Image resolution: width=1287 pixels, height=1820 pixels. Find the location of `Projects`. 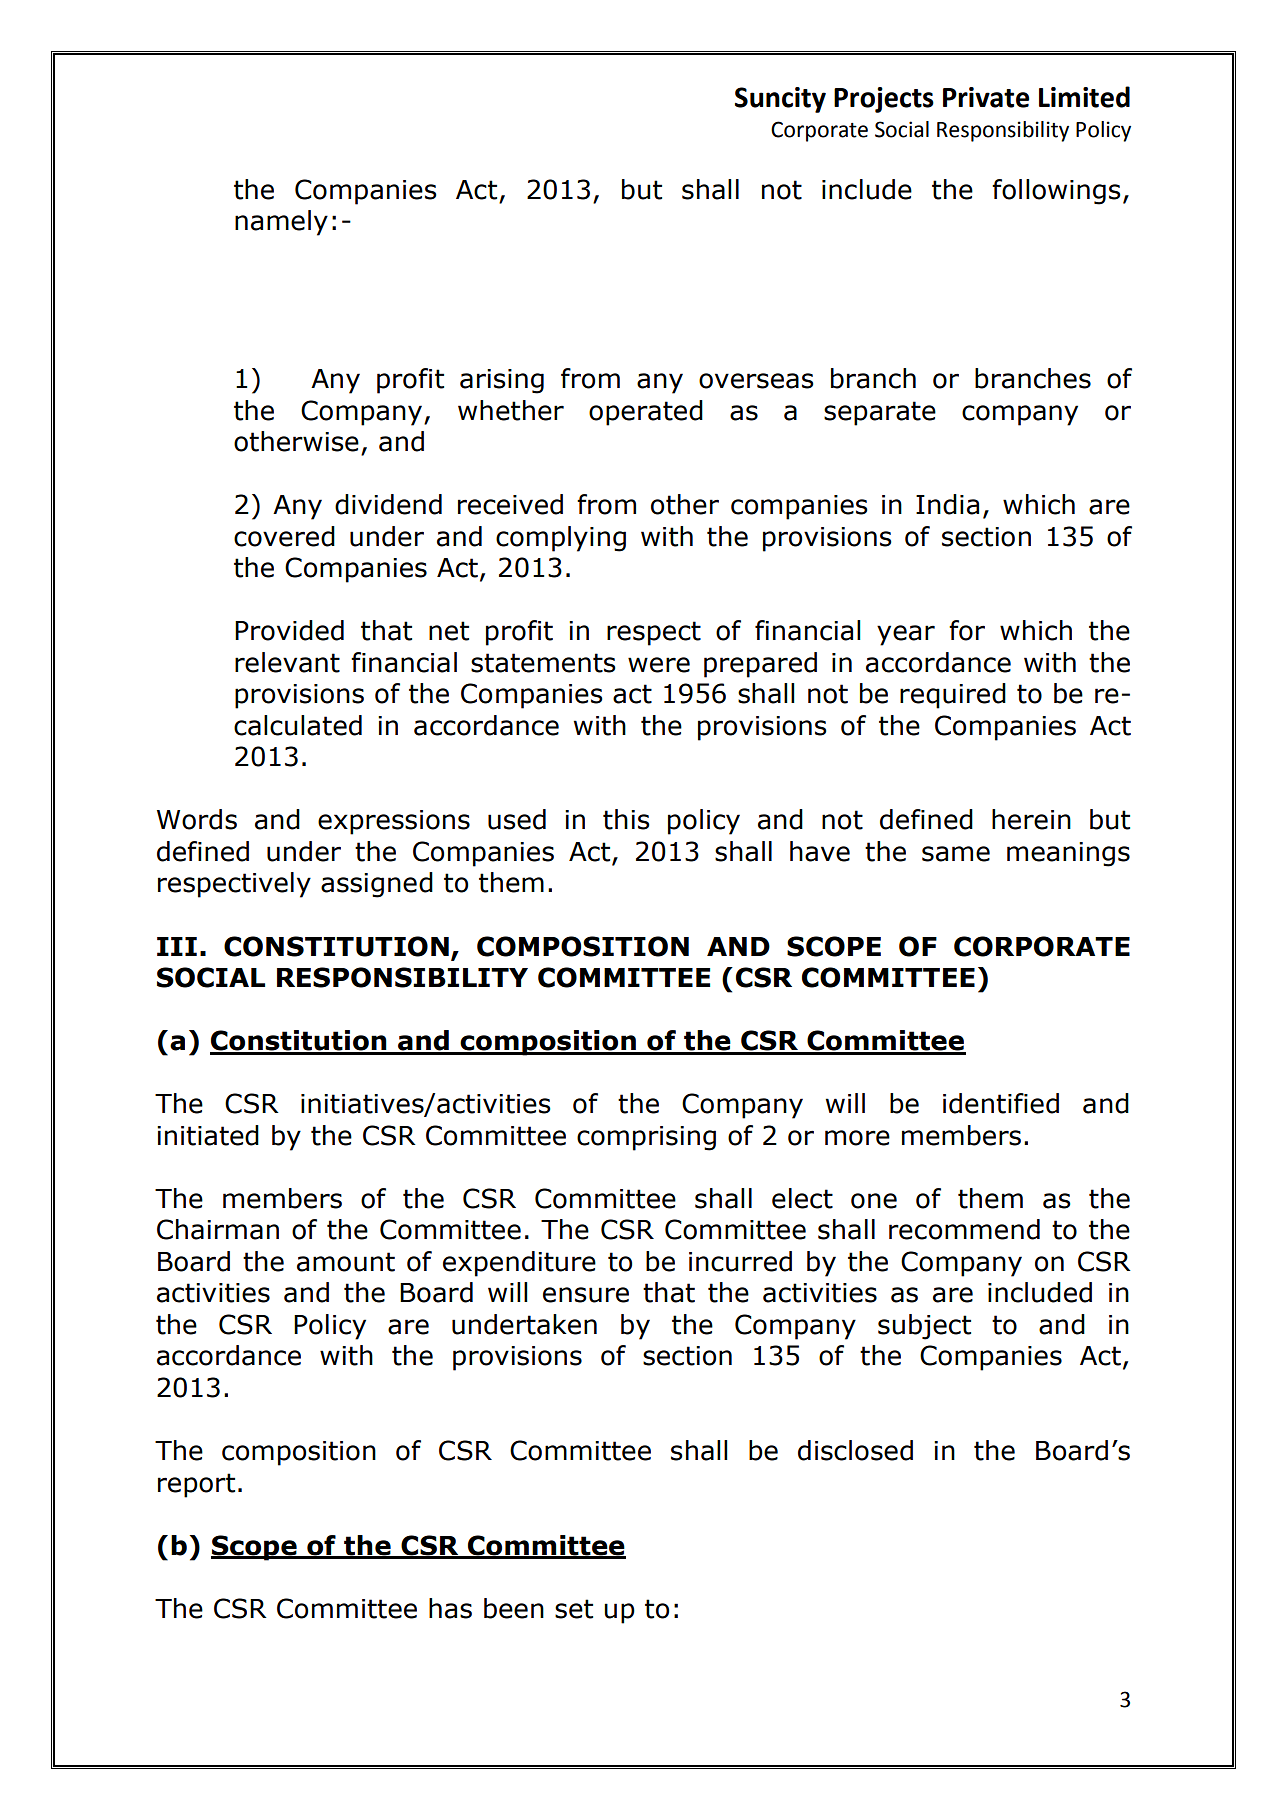

Projects is located at coordinates (884, 100).
